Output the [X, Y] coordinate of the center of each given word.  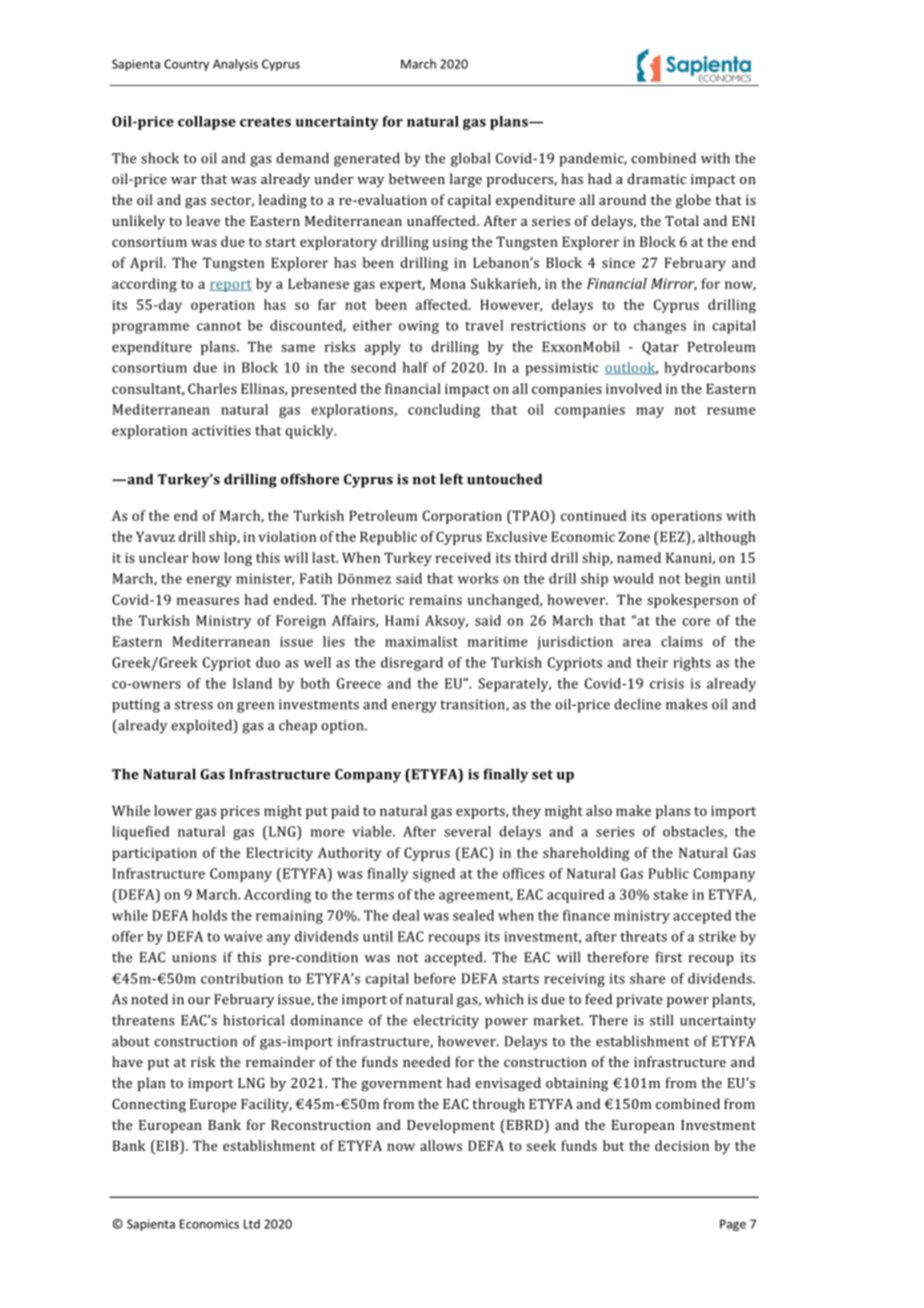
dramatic [656, 178]
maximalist [421, 641]
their [652, 662]
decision [682, 1145]
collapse [207, 123]
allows [441, 1145]
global [470, 159]
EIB [167, 1145]
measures [208, 601]
